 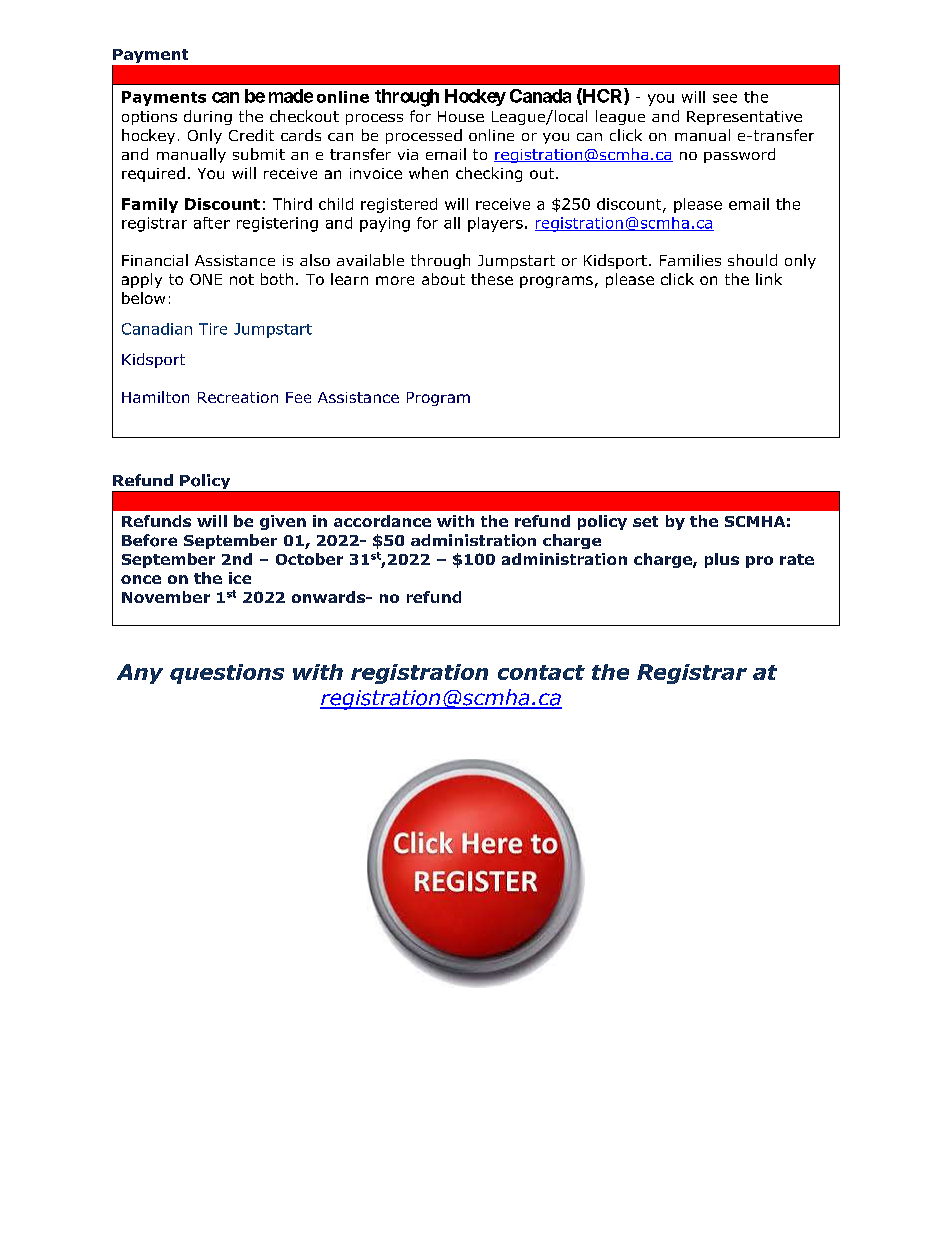 I want to click on after, so click(x=212, y=223).
